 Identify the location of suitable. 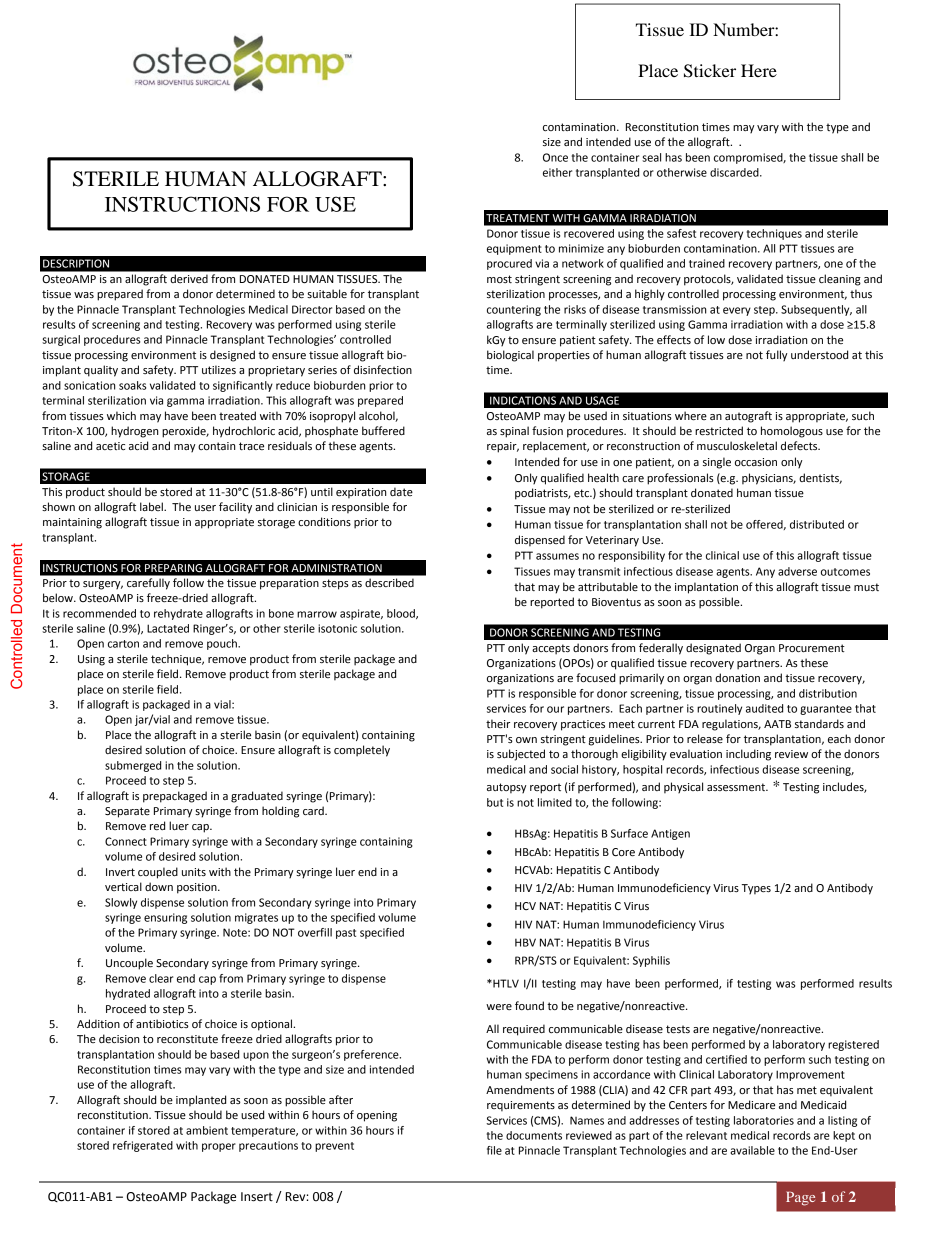
(327, 294).
